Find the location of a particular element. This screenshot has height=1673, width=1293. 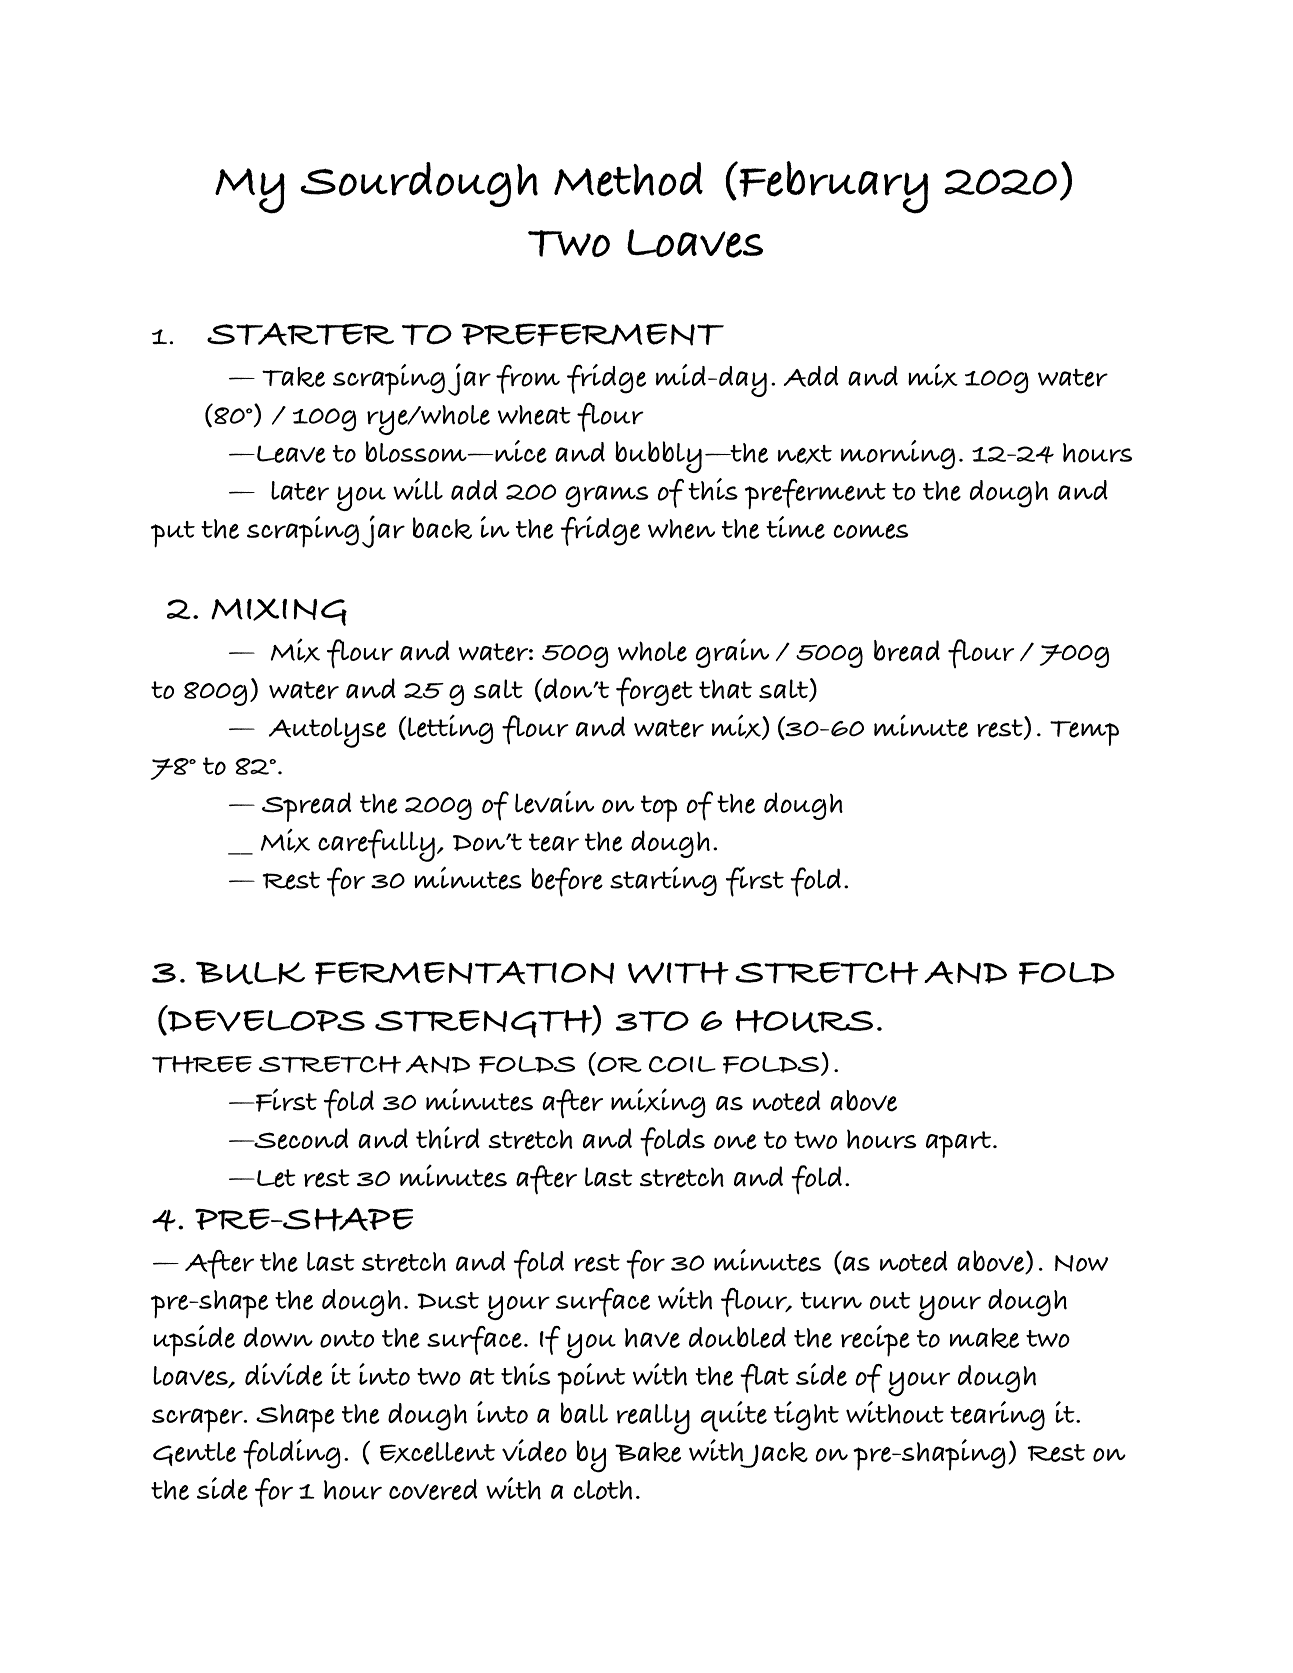

February is located at coordinates (832, 187).
